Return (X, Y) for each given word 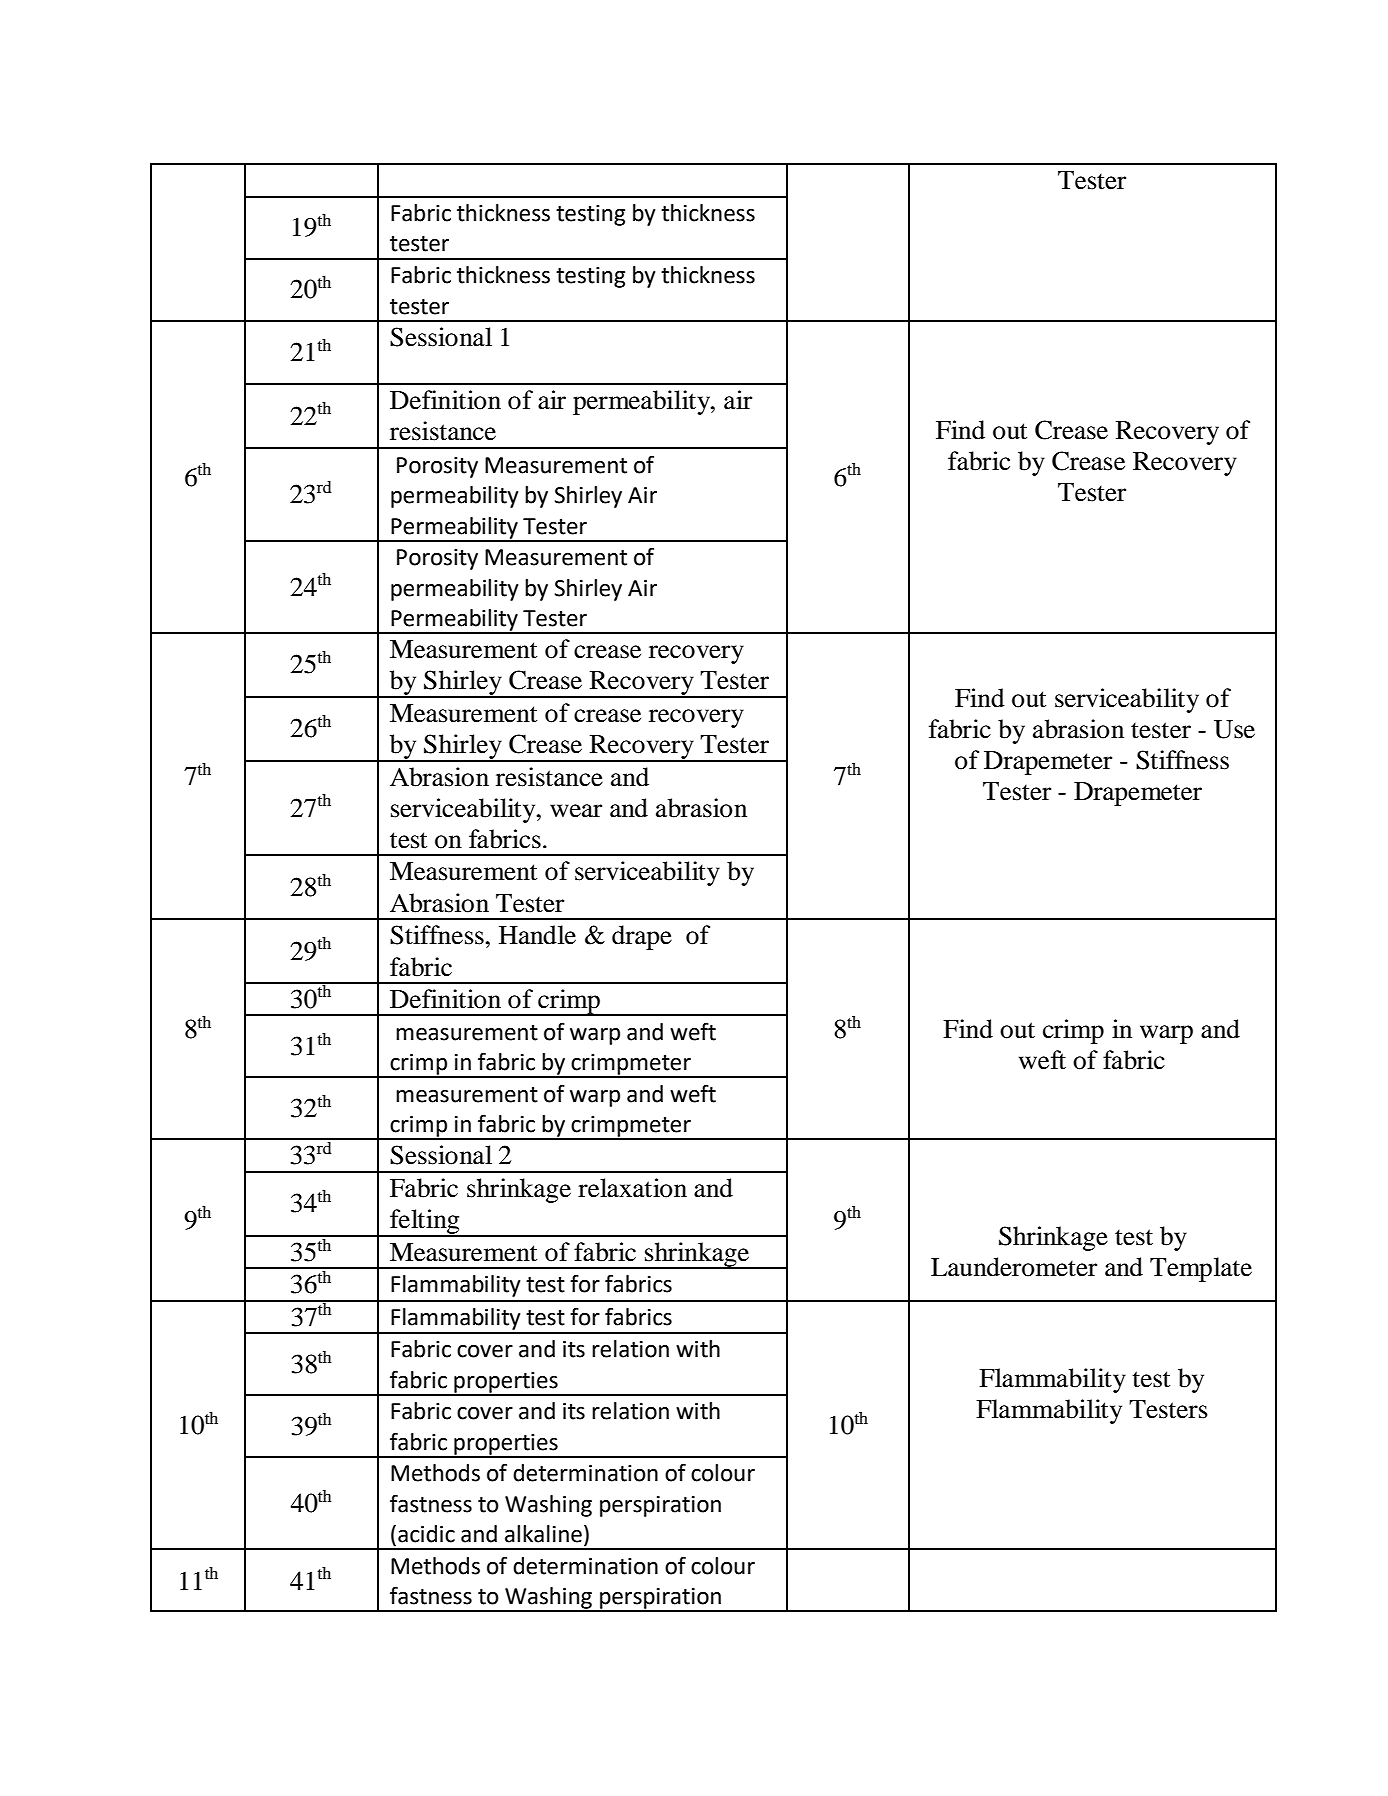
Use (1234, 729)
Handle (537, 935)
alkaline (543, 1534)
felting (425, 1223)
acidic (426, 1534)
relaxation (632, 1188)
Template (1201, 1269)
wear (576, 811)
